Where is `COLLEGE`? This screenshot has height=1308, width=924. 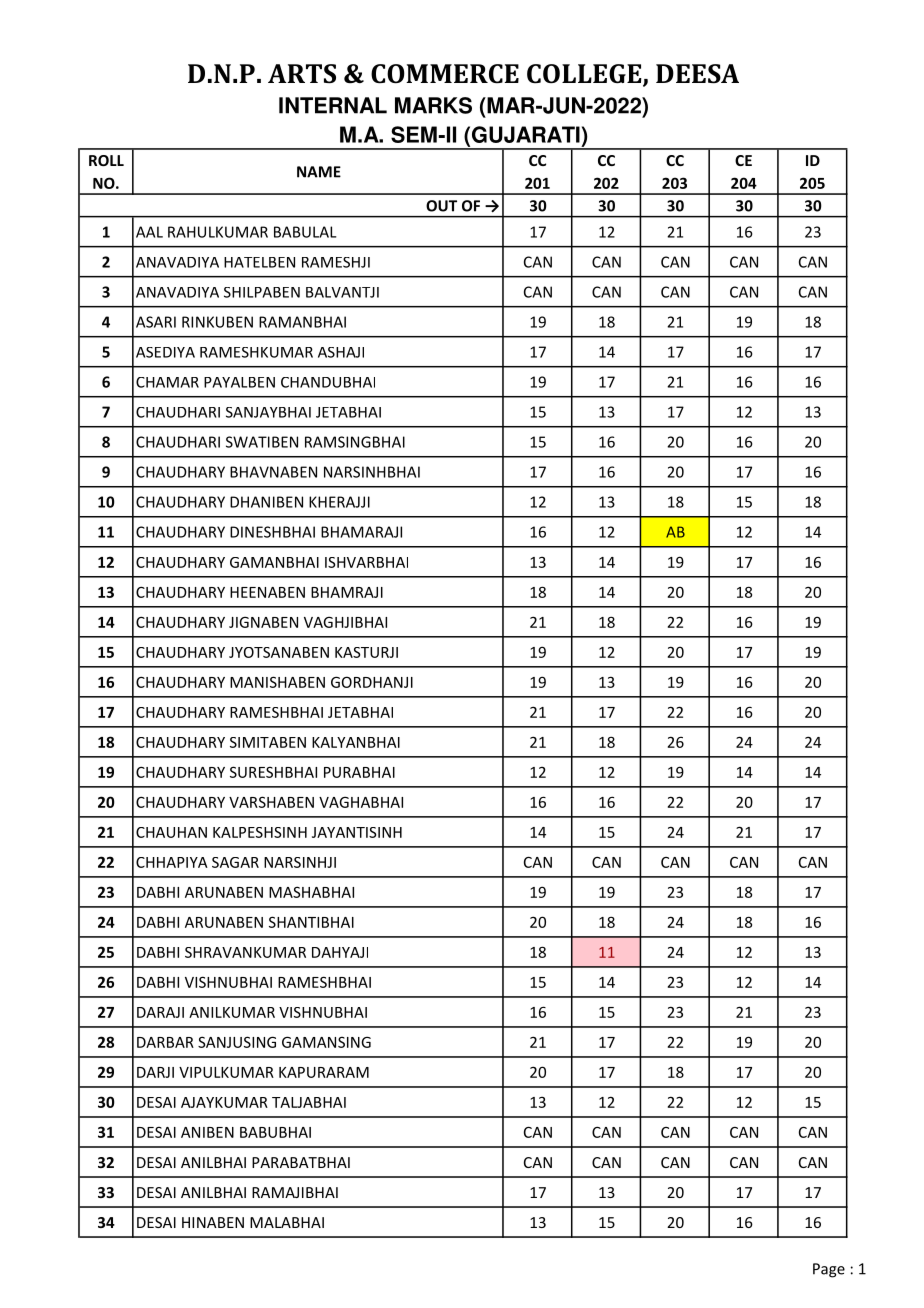 COLLEGE is located at coordinates (585, 75).
